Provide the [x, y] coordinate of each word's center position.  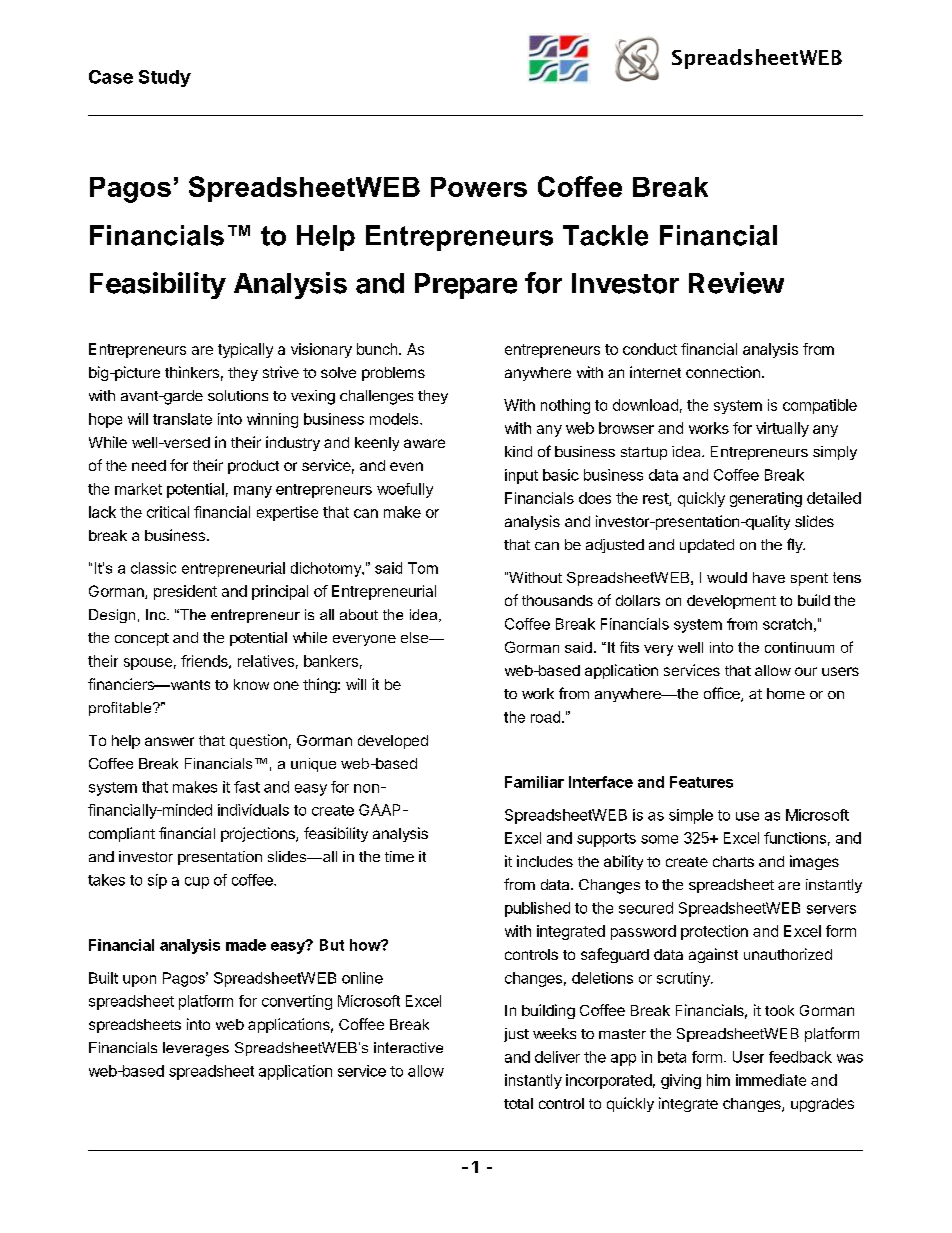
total [518, 1103]
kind [518, 451]
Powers [479, 187]
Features [701, 782]
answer [169, 741]
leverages [196, 1049]
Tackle [605, 235]
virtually [782, 429]
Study [165, 78]
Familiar [534, 782]
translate [182, 419]
